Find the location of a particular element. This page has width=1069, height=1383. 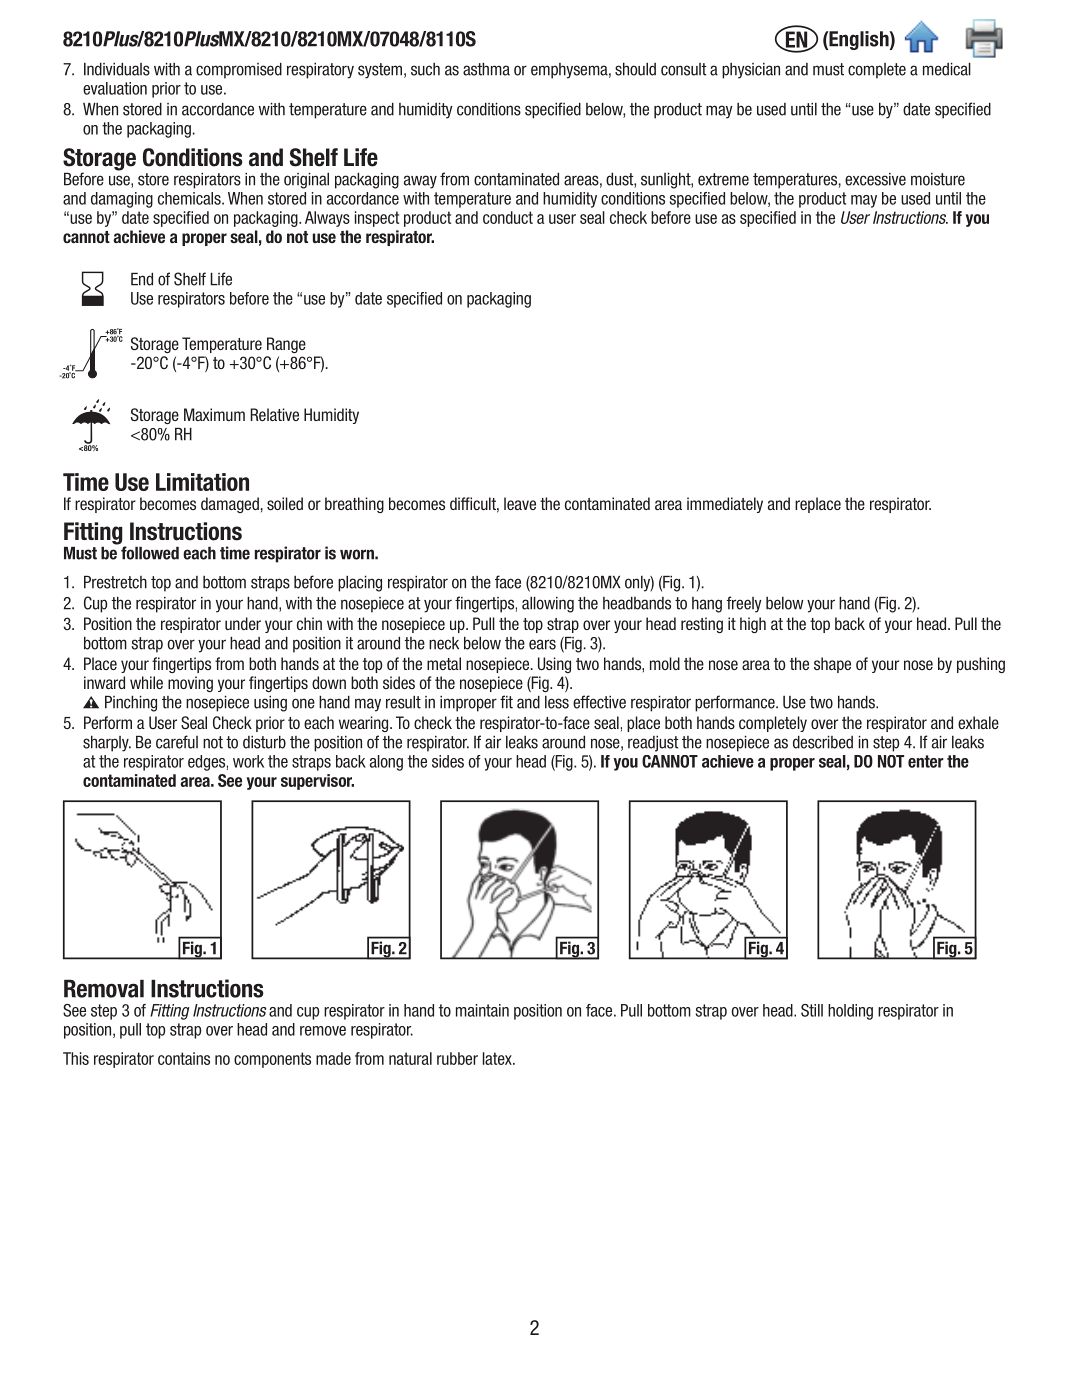

asthma is located at coordinates (486, 69).
